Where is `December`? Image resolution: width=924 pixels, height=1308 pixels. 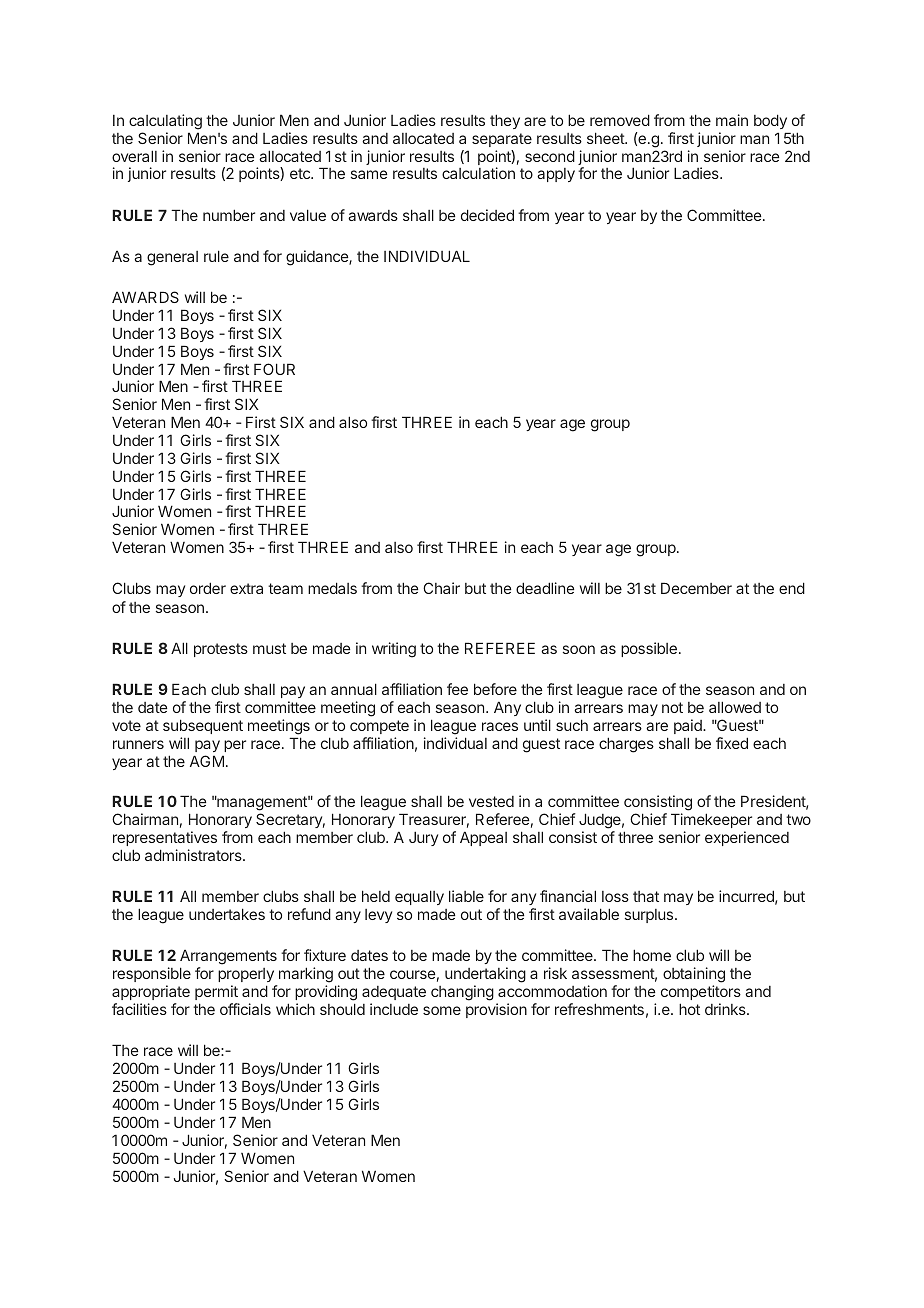 December is located at coordinates (696, 588).
